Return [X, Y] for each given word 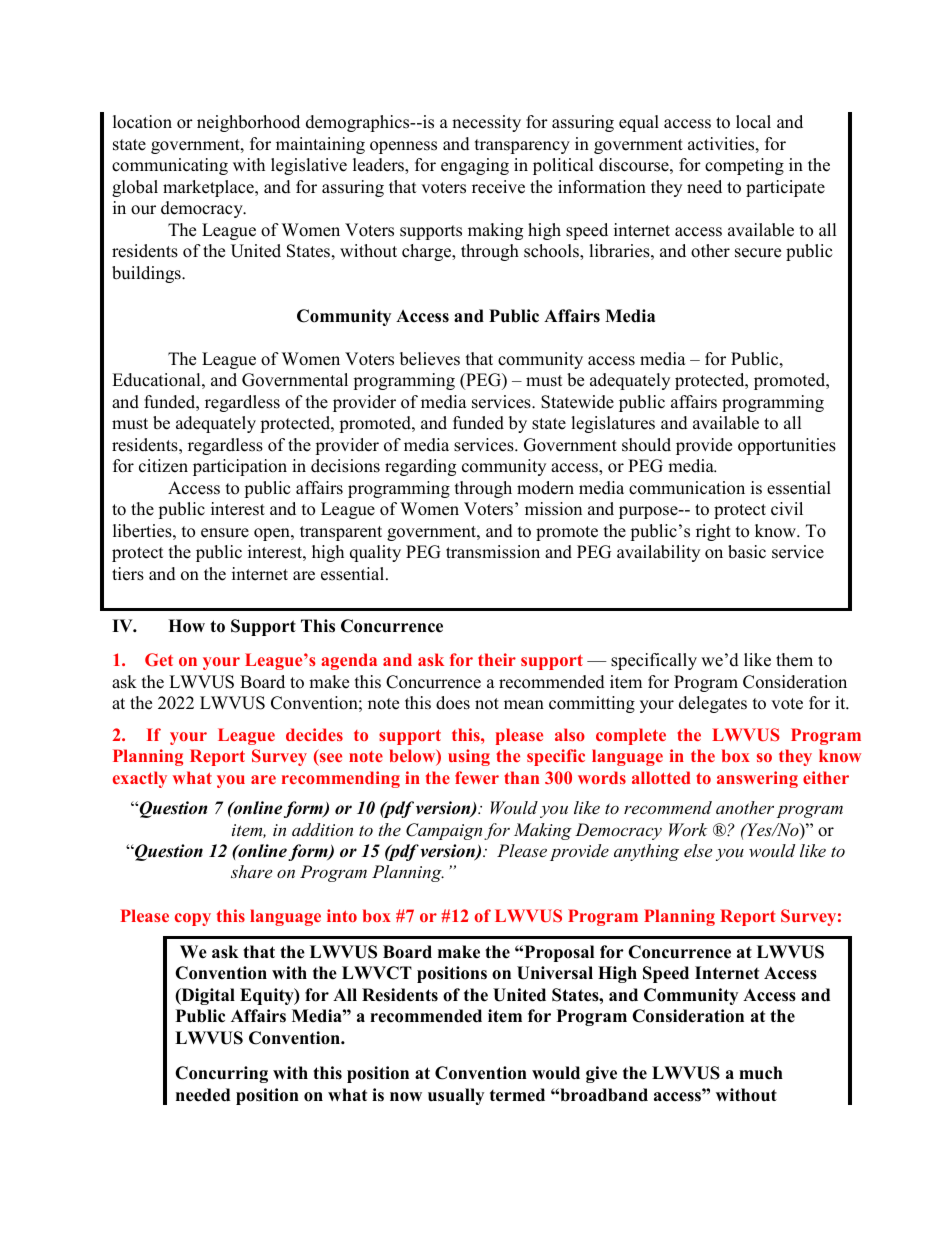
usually [456, 1096]
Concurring [221, 1074]
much [761, 1073]
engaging [475, 166]
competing [744, 166]
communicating [170, 166]
